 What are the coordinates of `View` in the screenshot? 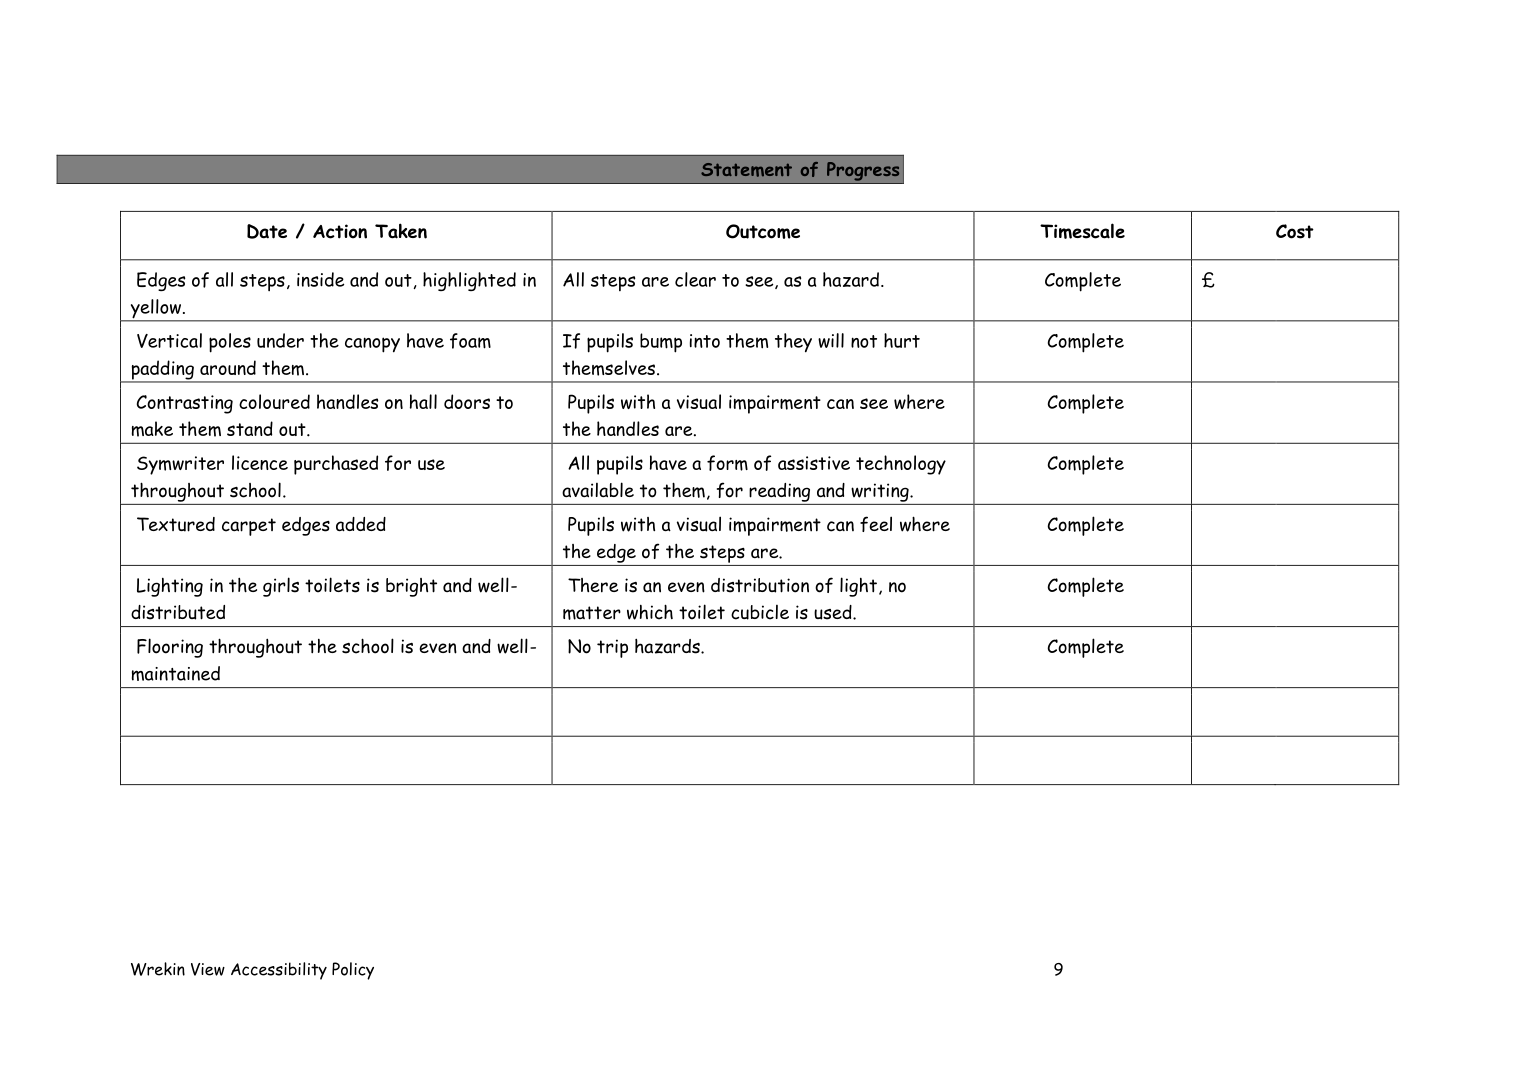 It's located at (208, 969).
